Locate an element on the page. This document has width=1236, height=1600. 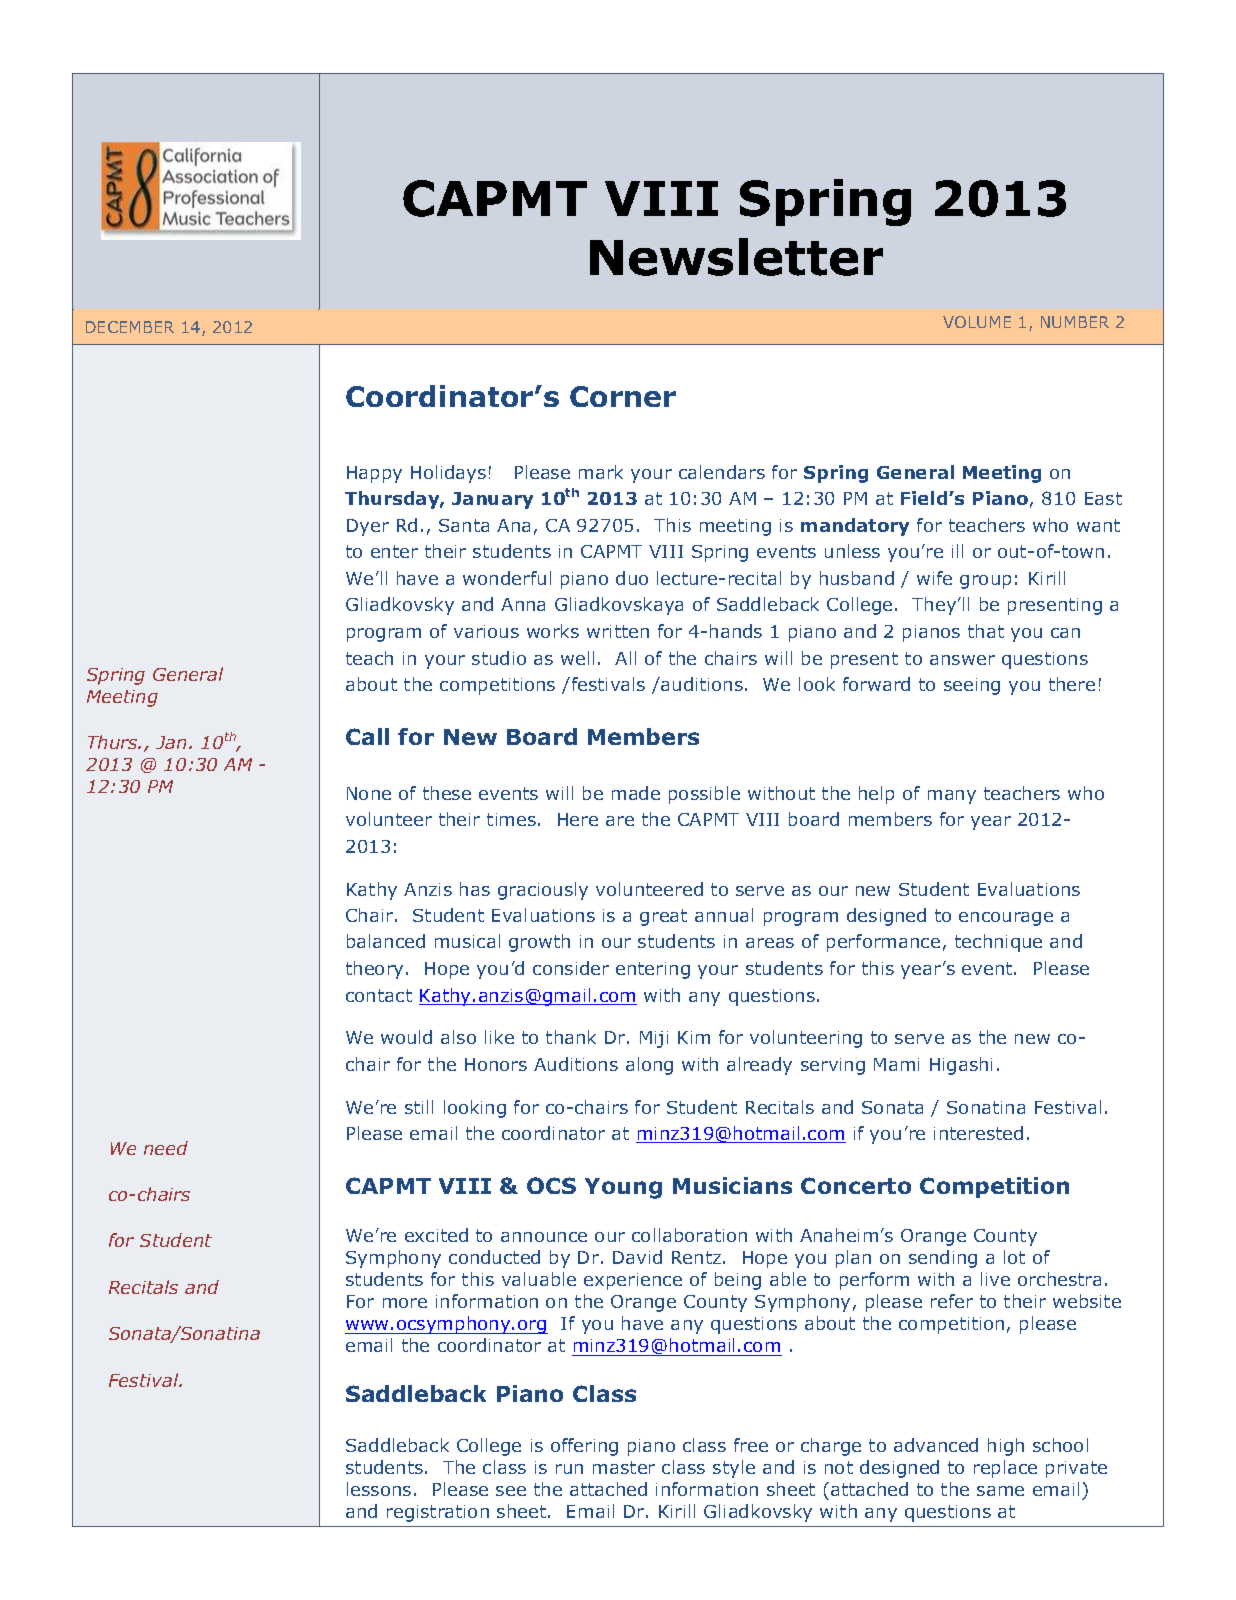
DECEMBER is located at coordinates (130, 327).
